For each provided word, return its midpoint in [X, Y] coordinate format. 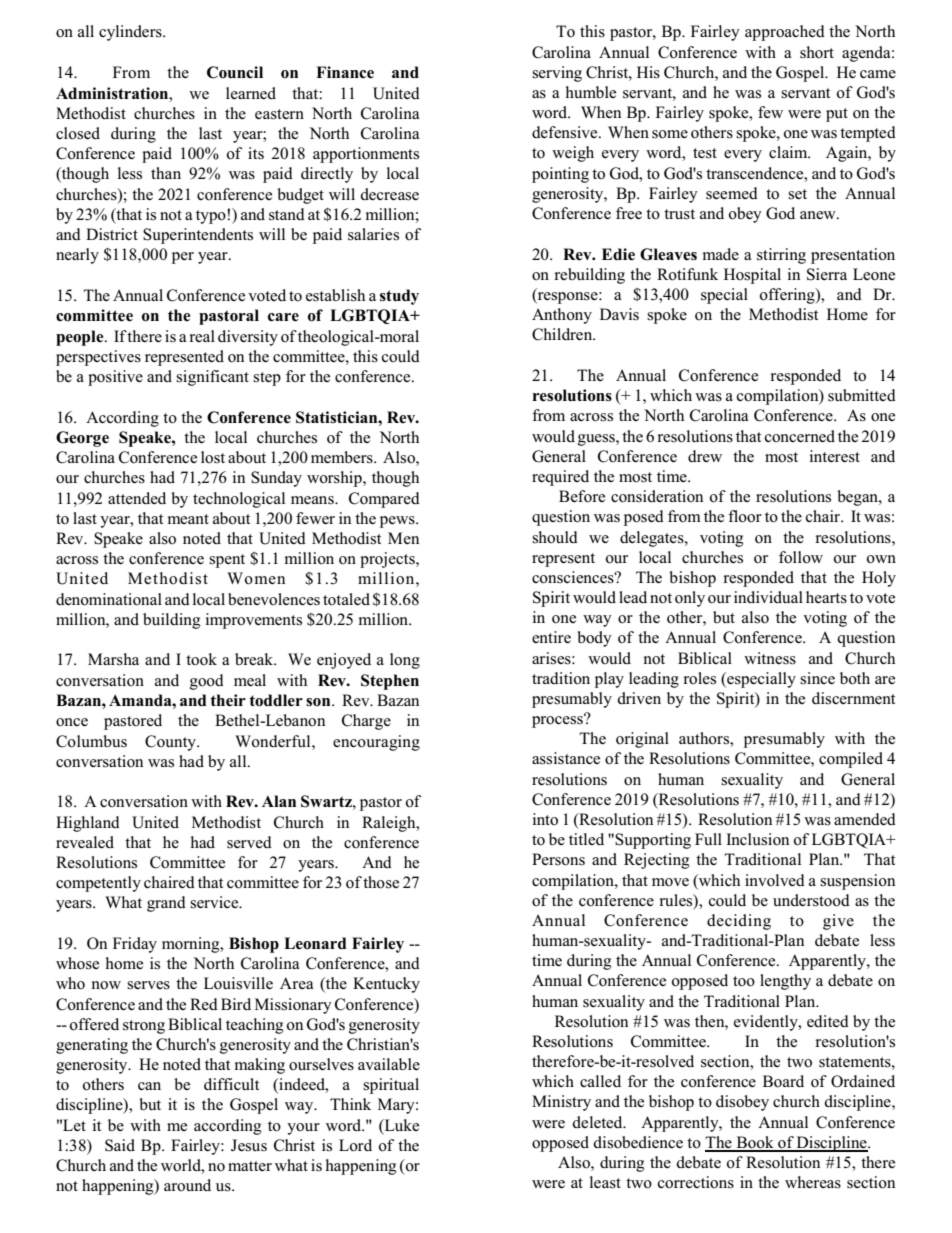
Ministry [561, 1103]
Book [755, 1143]
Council [235, 72]
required [560, 478]
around [187, 1185]
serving [557, 74]
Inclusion [757, 839]
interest [835, 456]
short [817, 52]
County [171, 743]
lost [213, 457]
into [545, 819]
